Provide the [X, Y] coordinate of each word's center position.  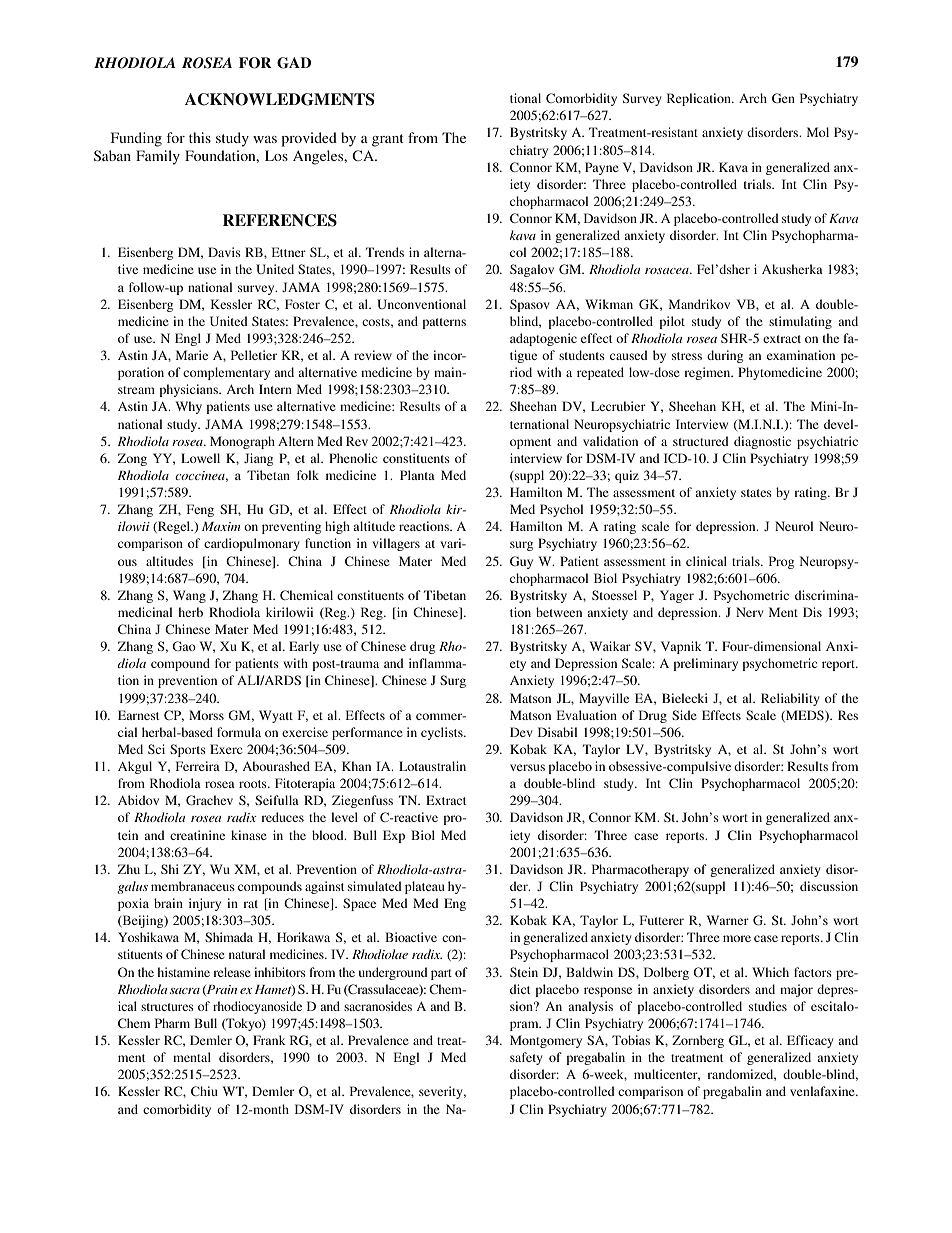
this [200, 137]
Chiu [204, 1091]
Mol [818, 132]
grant [388, 140]
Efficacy [810, 1041]
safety [526, 1058]
